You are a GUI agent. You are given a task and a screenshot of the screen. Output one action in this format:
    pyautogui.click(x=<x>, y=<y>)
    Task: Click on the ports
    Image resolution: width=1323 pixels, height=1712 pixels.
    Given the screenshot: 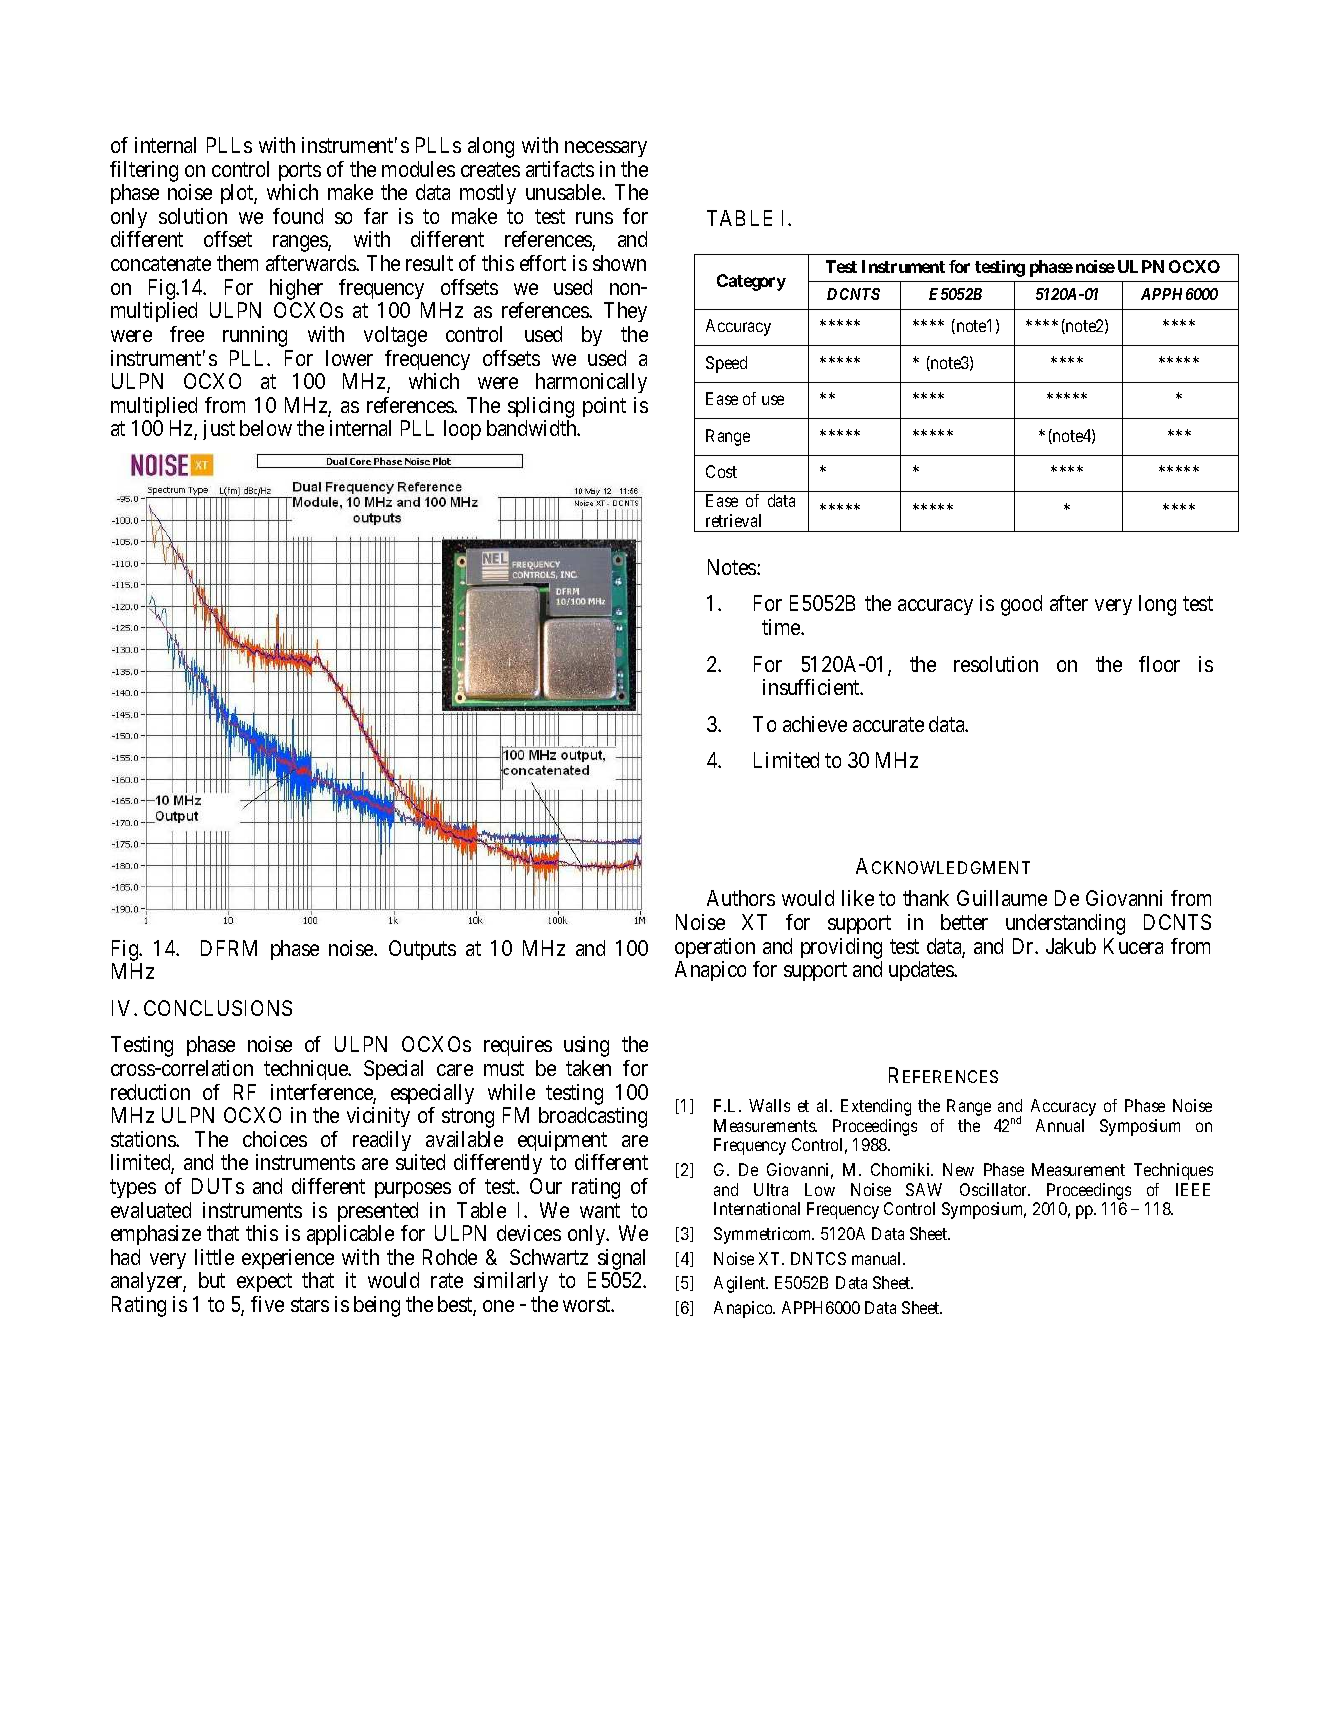 What is the action you would take?
    pyautogui.click(x=300, y=171)
